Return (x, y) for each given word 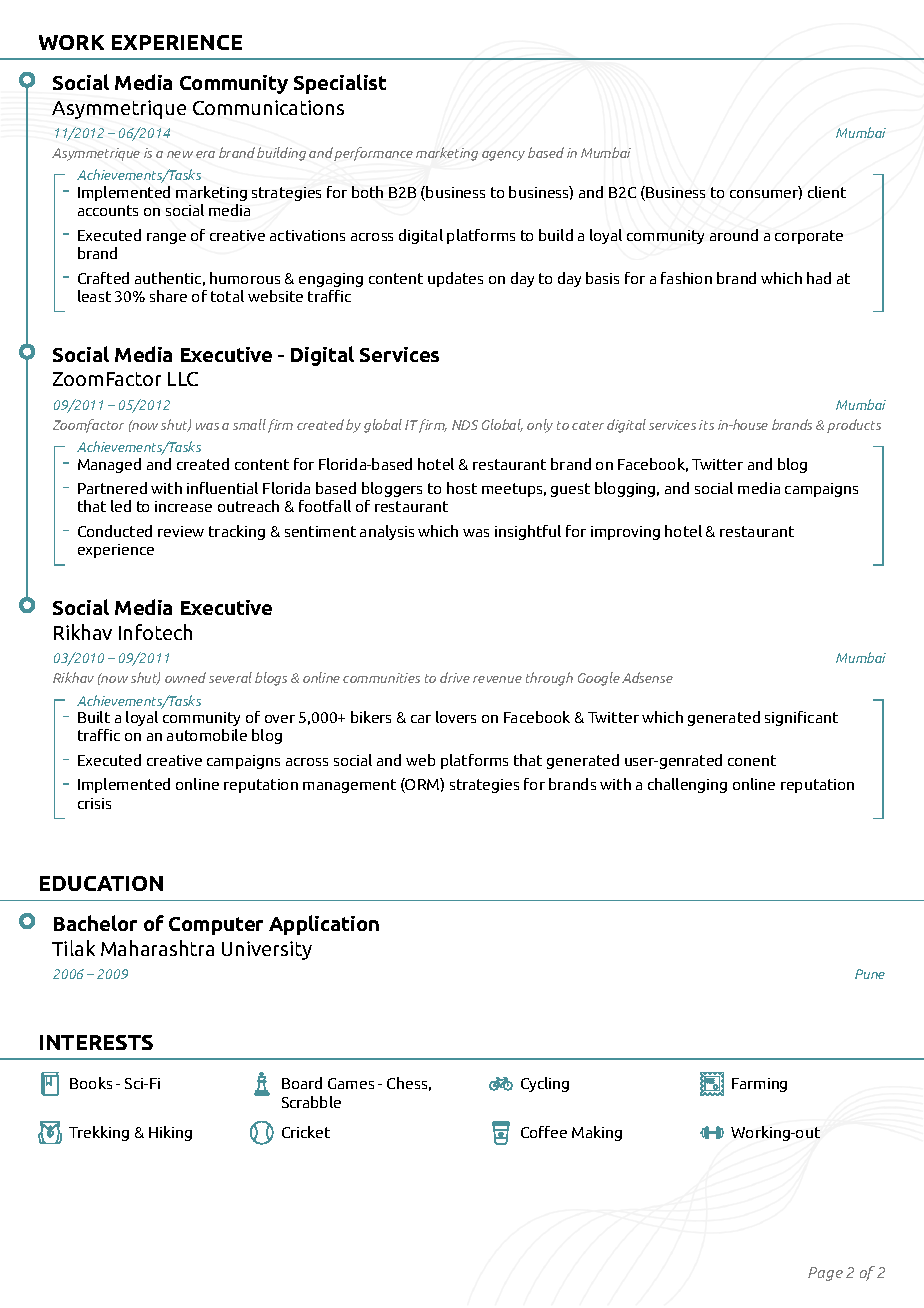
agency (503, 156)
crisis (94, 803)
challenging (687, 785)
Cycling (545, 1084)
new (180, 154)
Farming (759, 1085)
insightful (528, 532)
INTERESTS (96, 1042)
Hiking (170, 1133)
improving (625, 533)
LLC (183, 379)
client (827, 192)
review (181, 531)
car (421, 719)
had (819, 278)
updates (455, 279)
